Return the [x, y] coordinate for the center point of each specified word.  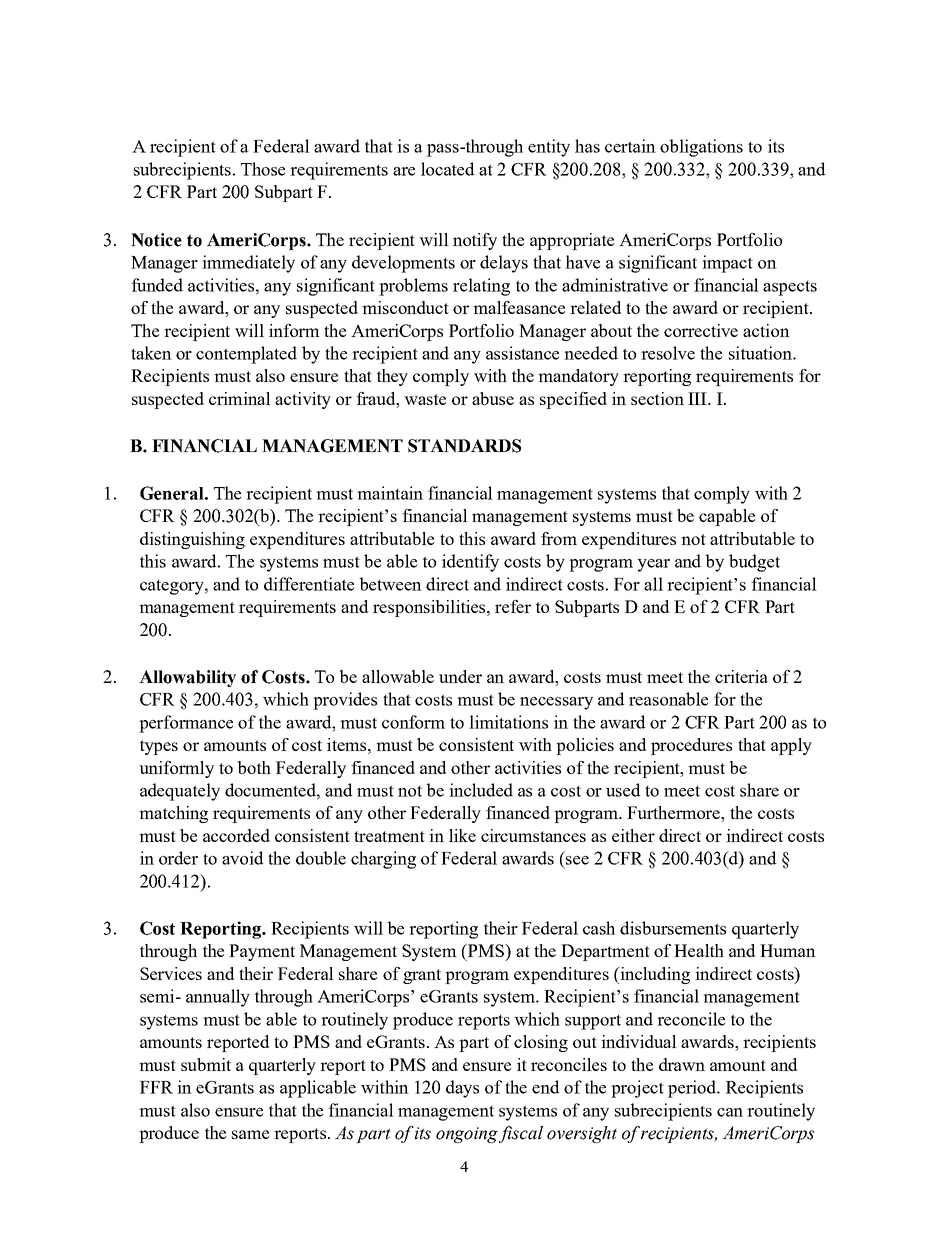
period [693, 1089]
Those [263, 169]
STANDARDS [464, 446]
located [447, 169]
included [481, 790]
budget [754, 563]
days [462, 1089]
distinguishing [192, 540]
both [254, 767]
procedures [691, 746]
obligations [701, 148]
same [250, 1134]
